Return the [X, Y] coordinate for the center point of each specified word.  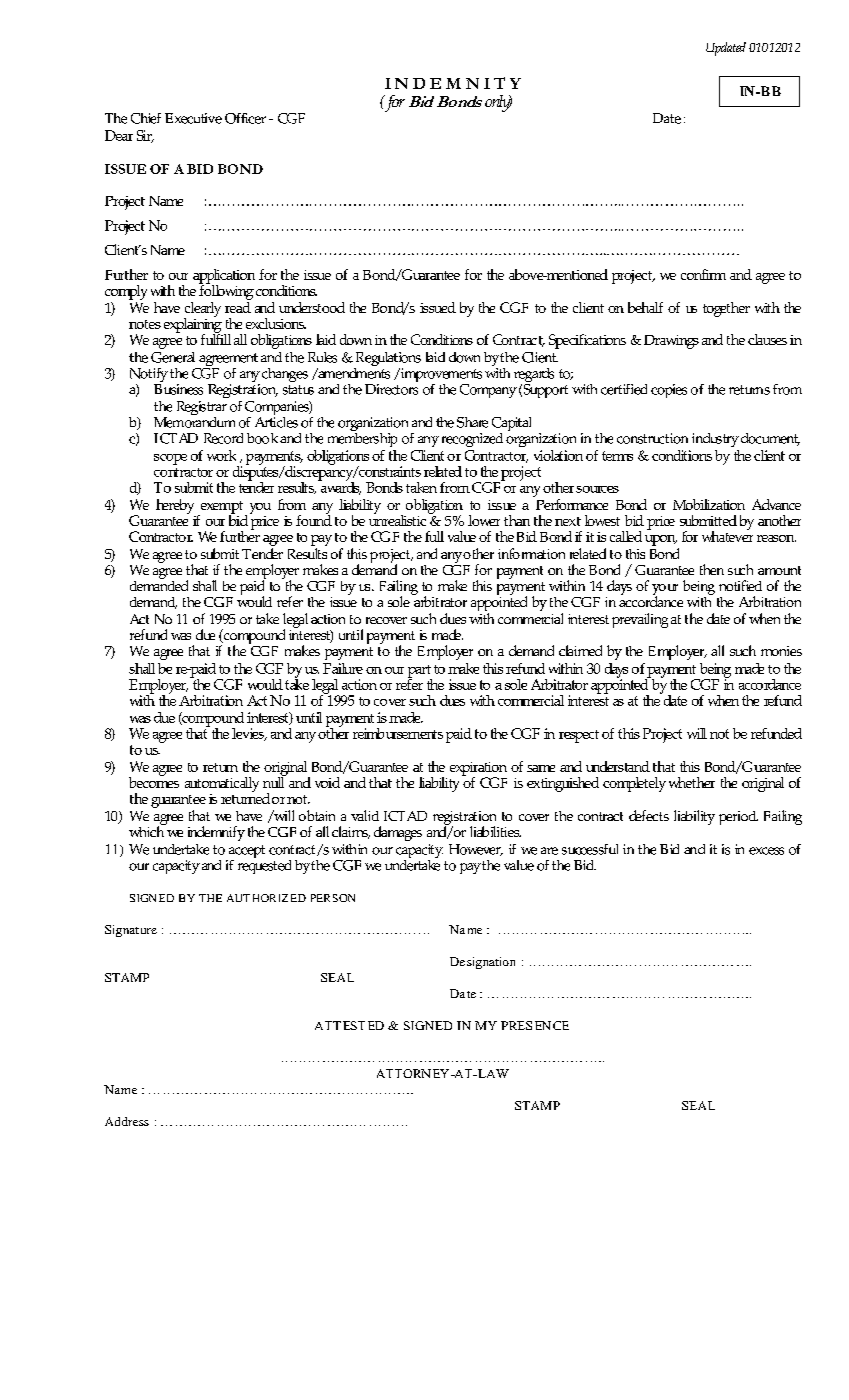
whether [692, 782]
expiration [478, 770]
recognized [472, 440]
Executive [193, 118]
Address [127, 1121]
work [221, 455]
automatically [222, 784]
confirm [703, 274]
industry [715, 440]
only [498, 103]
